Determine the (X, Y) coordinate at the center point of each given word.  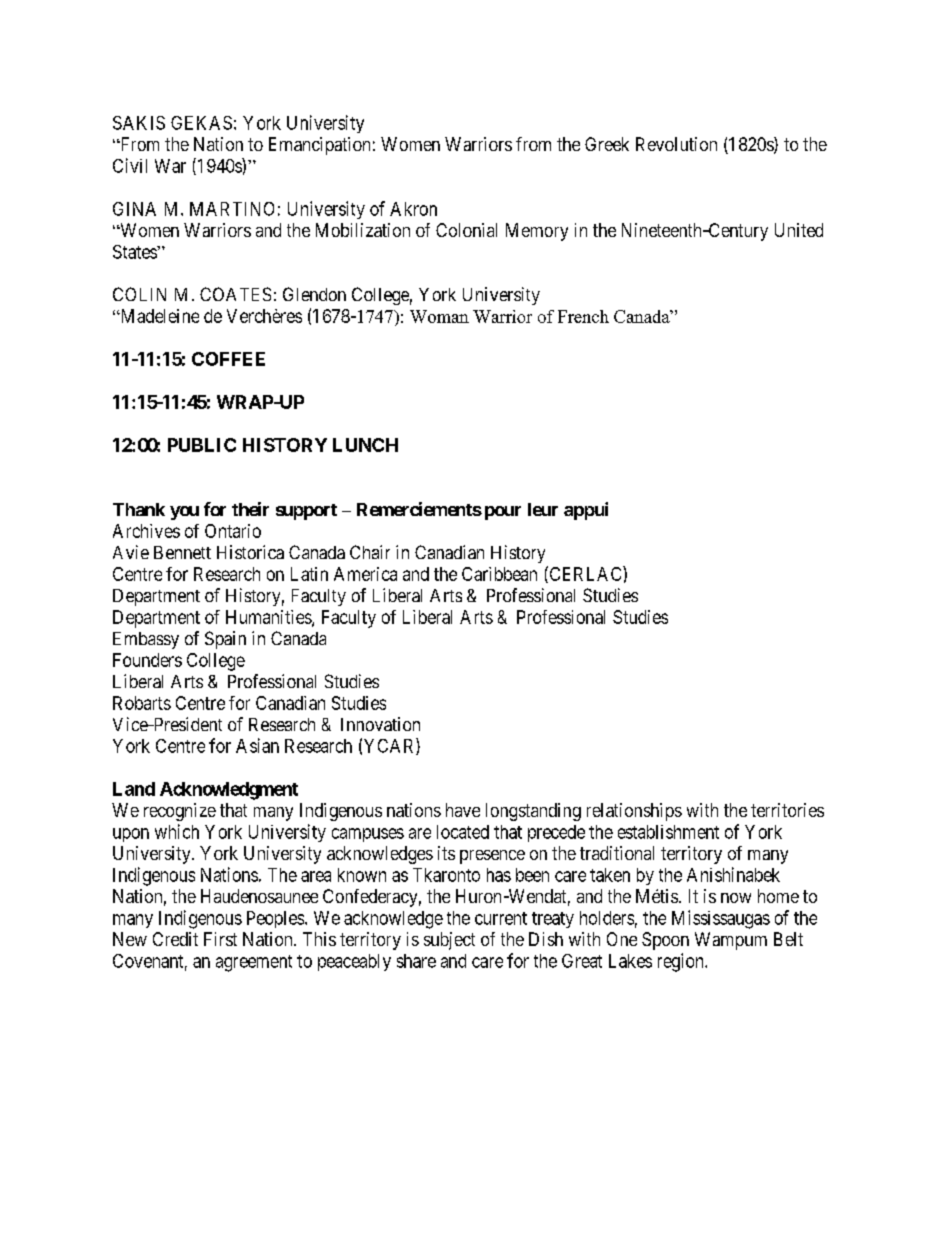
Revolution (676, 144)
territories (787, 810)
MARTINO (232, 209)
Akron (413, 209)
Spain (225, 640)
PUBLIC (202, 445)
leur (543, 509)
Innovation (380, 724)
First (220, 939)
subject (449, 941)
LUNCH (365, 445)
